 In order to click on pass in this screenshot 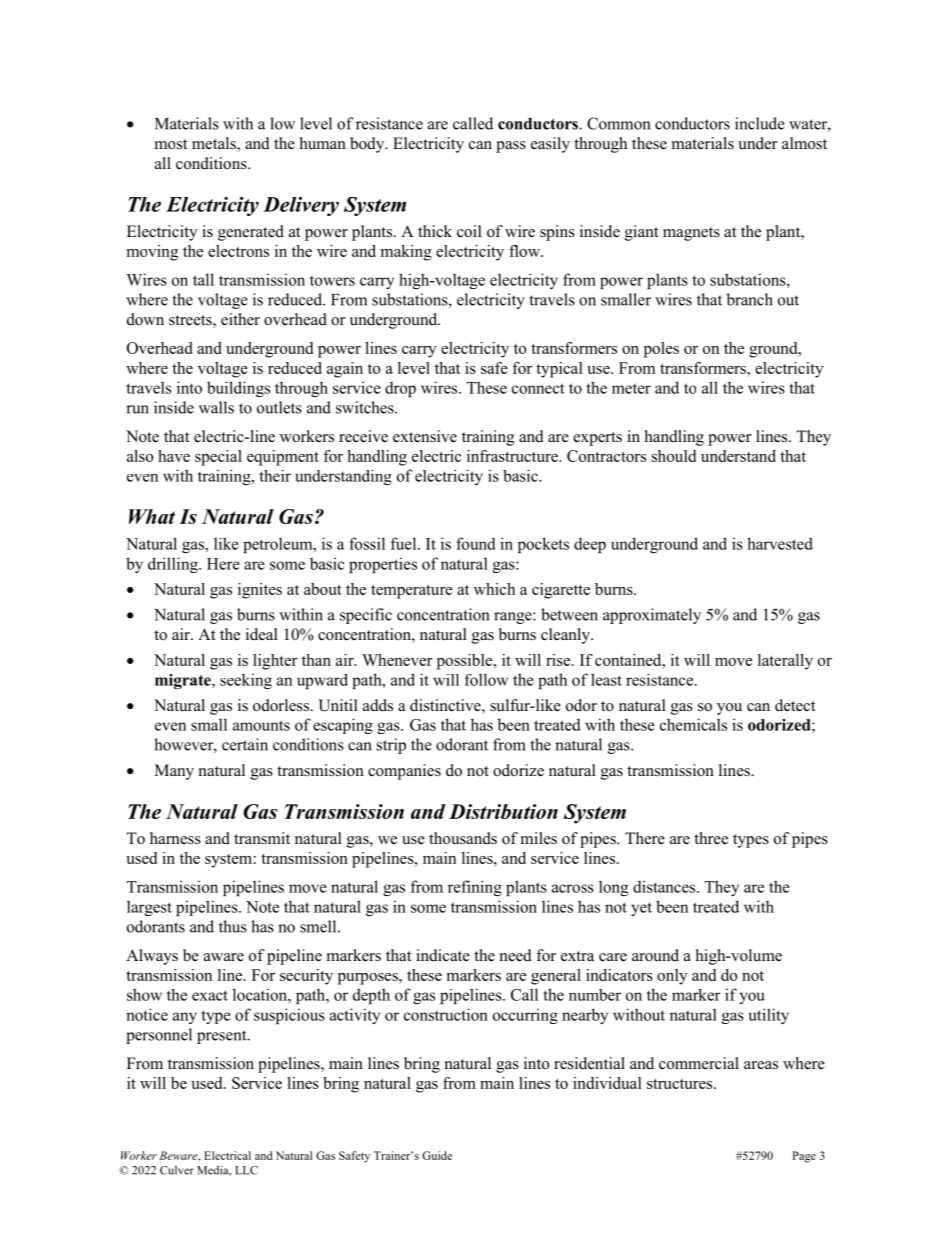, I will do `click(511, 147)`.
